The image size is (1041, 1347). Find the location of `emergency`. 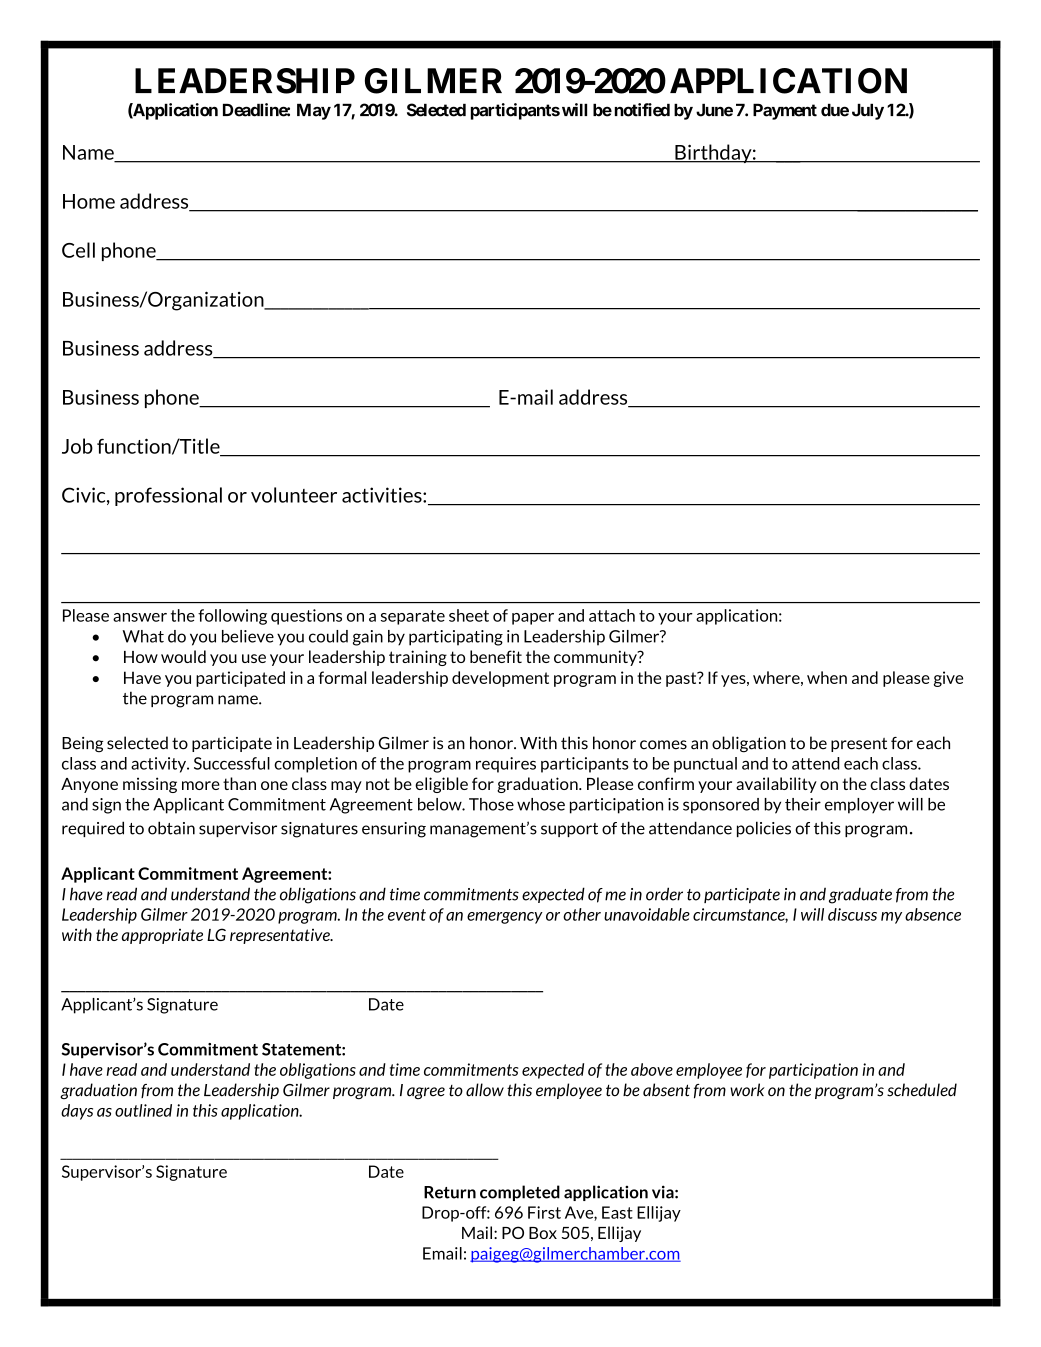

emergency is located at coordinates (505, 918).
